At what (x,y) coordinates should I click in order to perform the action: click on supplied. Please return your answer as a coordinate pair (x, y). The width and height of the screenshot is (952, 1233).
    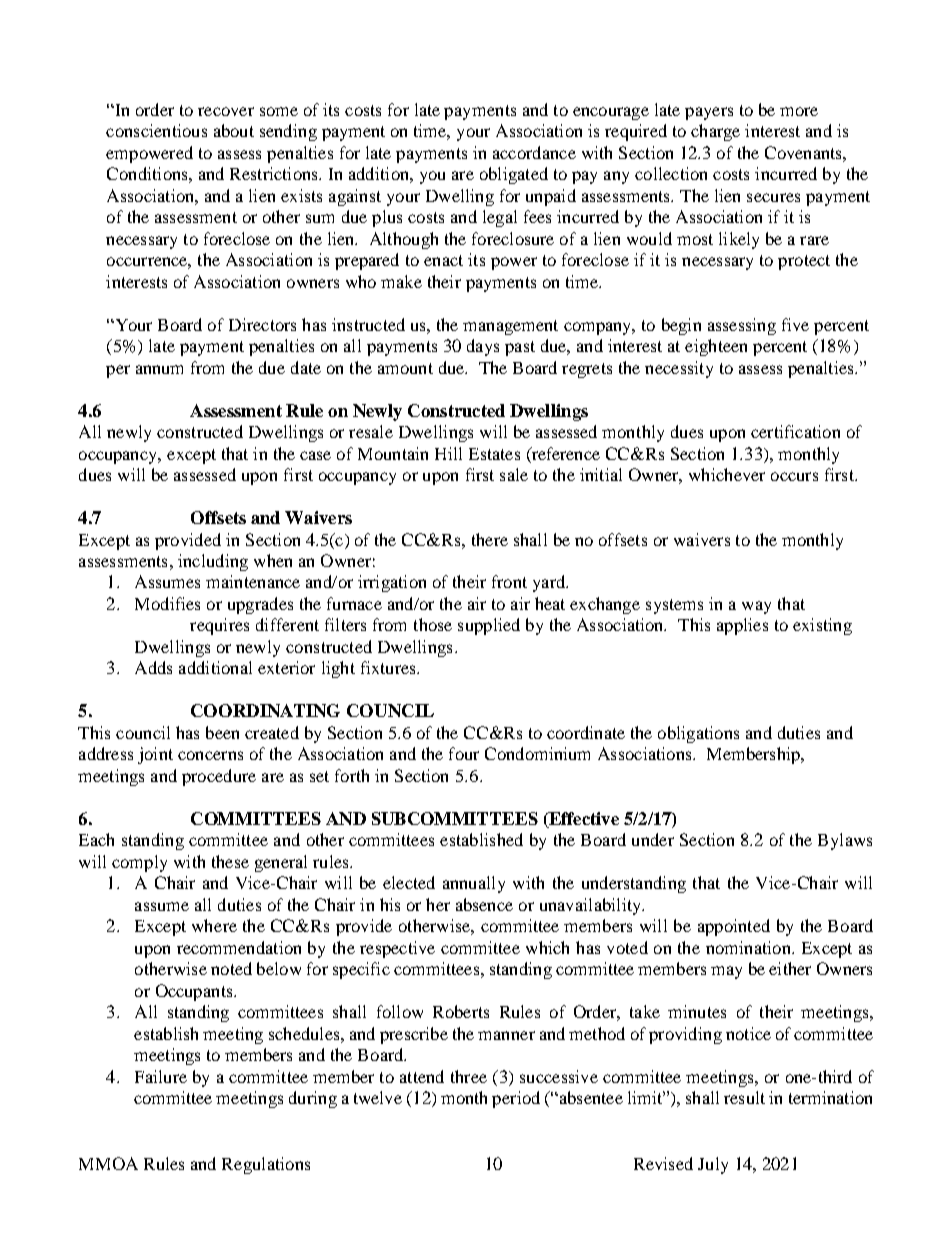
    Looking at the image, I should click on (489, 626).
